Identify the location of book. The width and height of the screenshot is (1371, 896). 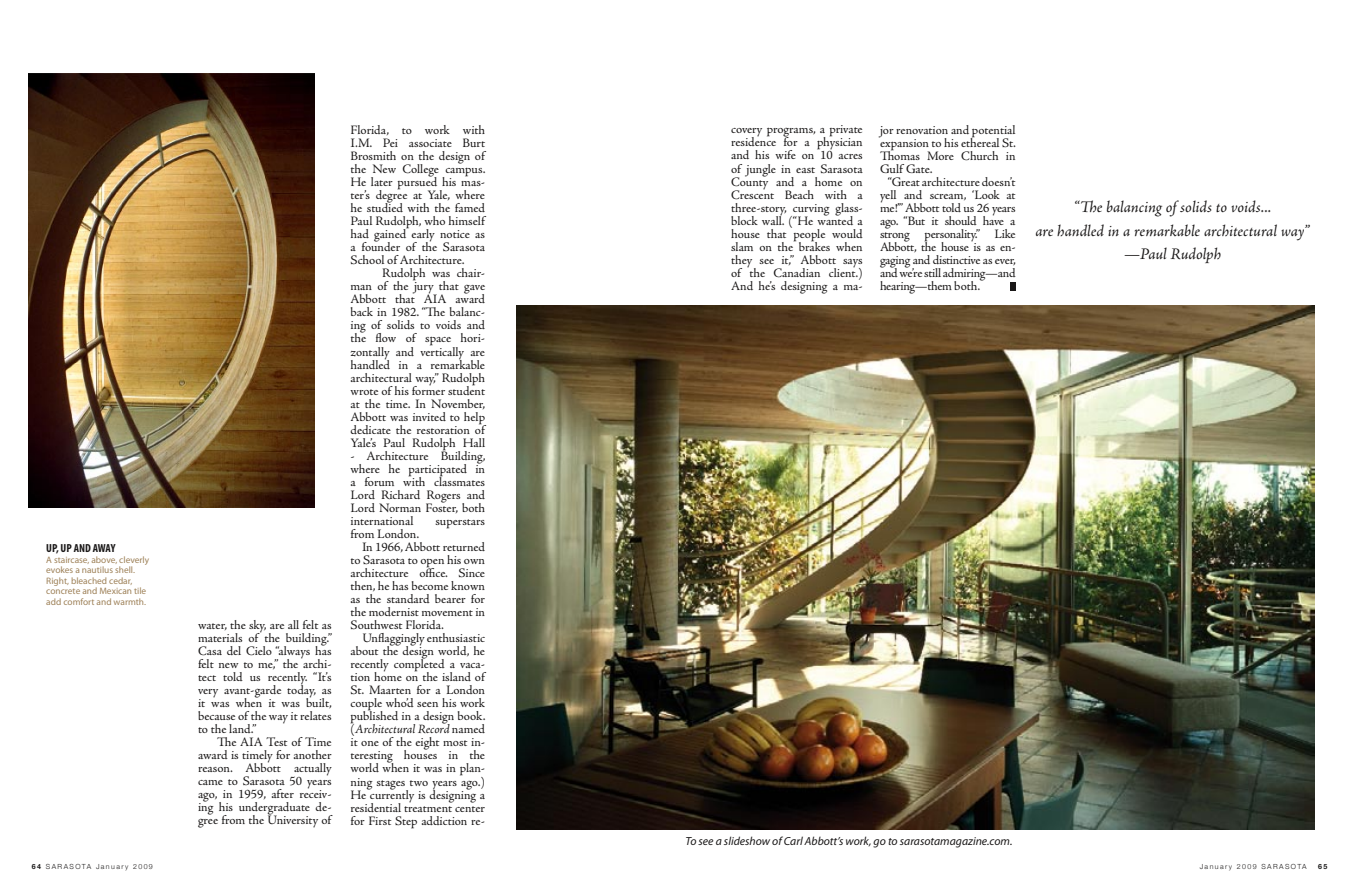
(471, 715).
